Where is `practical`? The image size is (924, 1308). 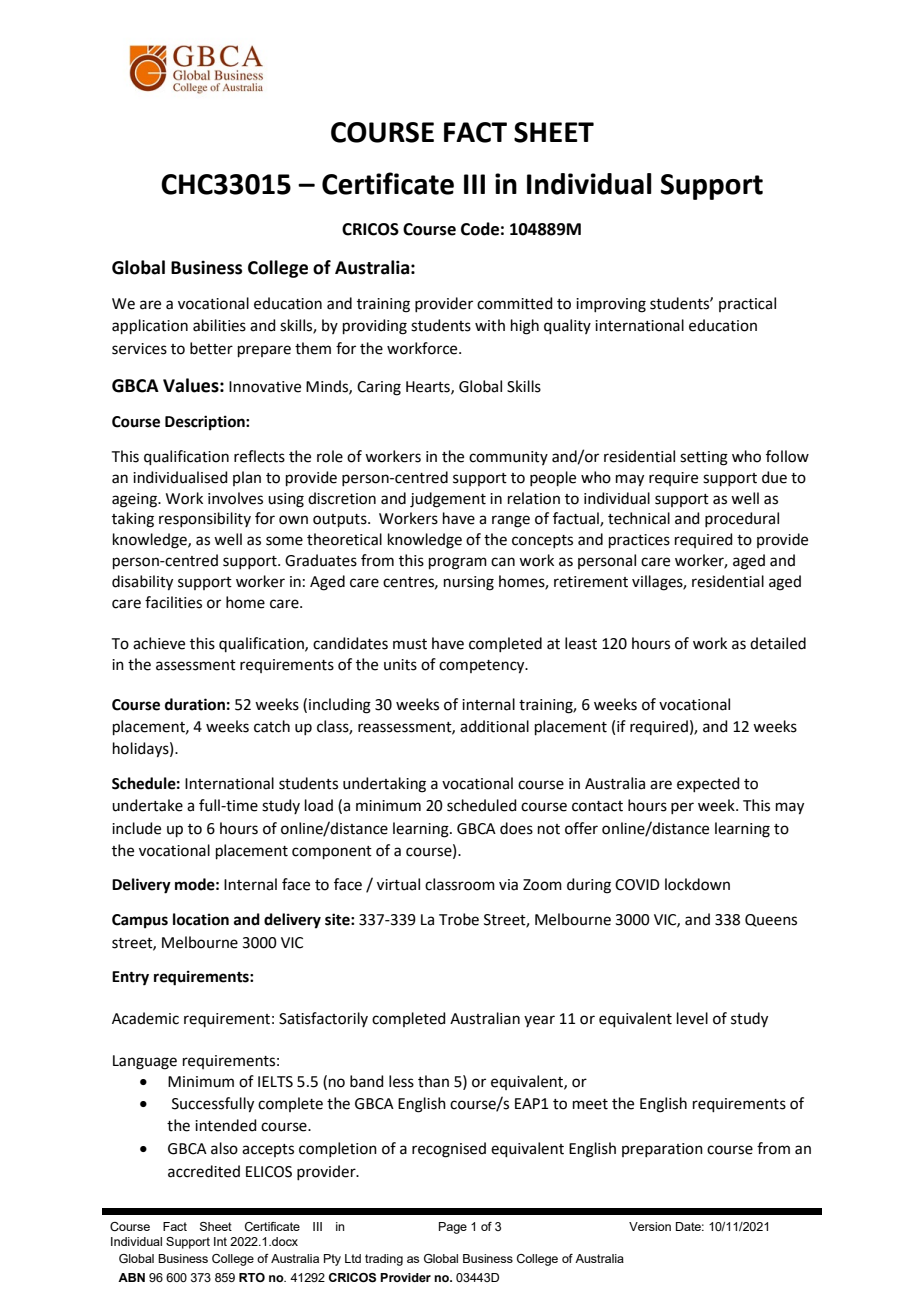
practical is located at coordinates (747, 304).
